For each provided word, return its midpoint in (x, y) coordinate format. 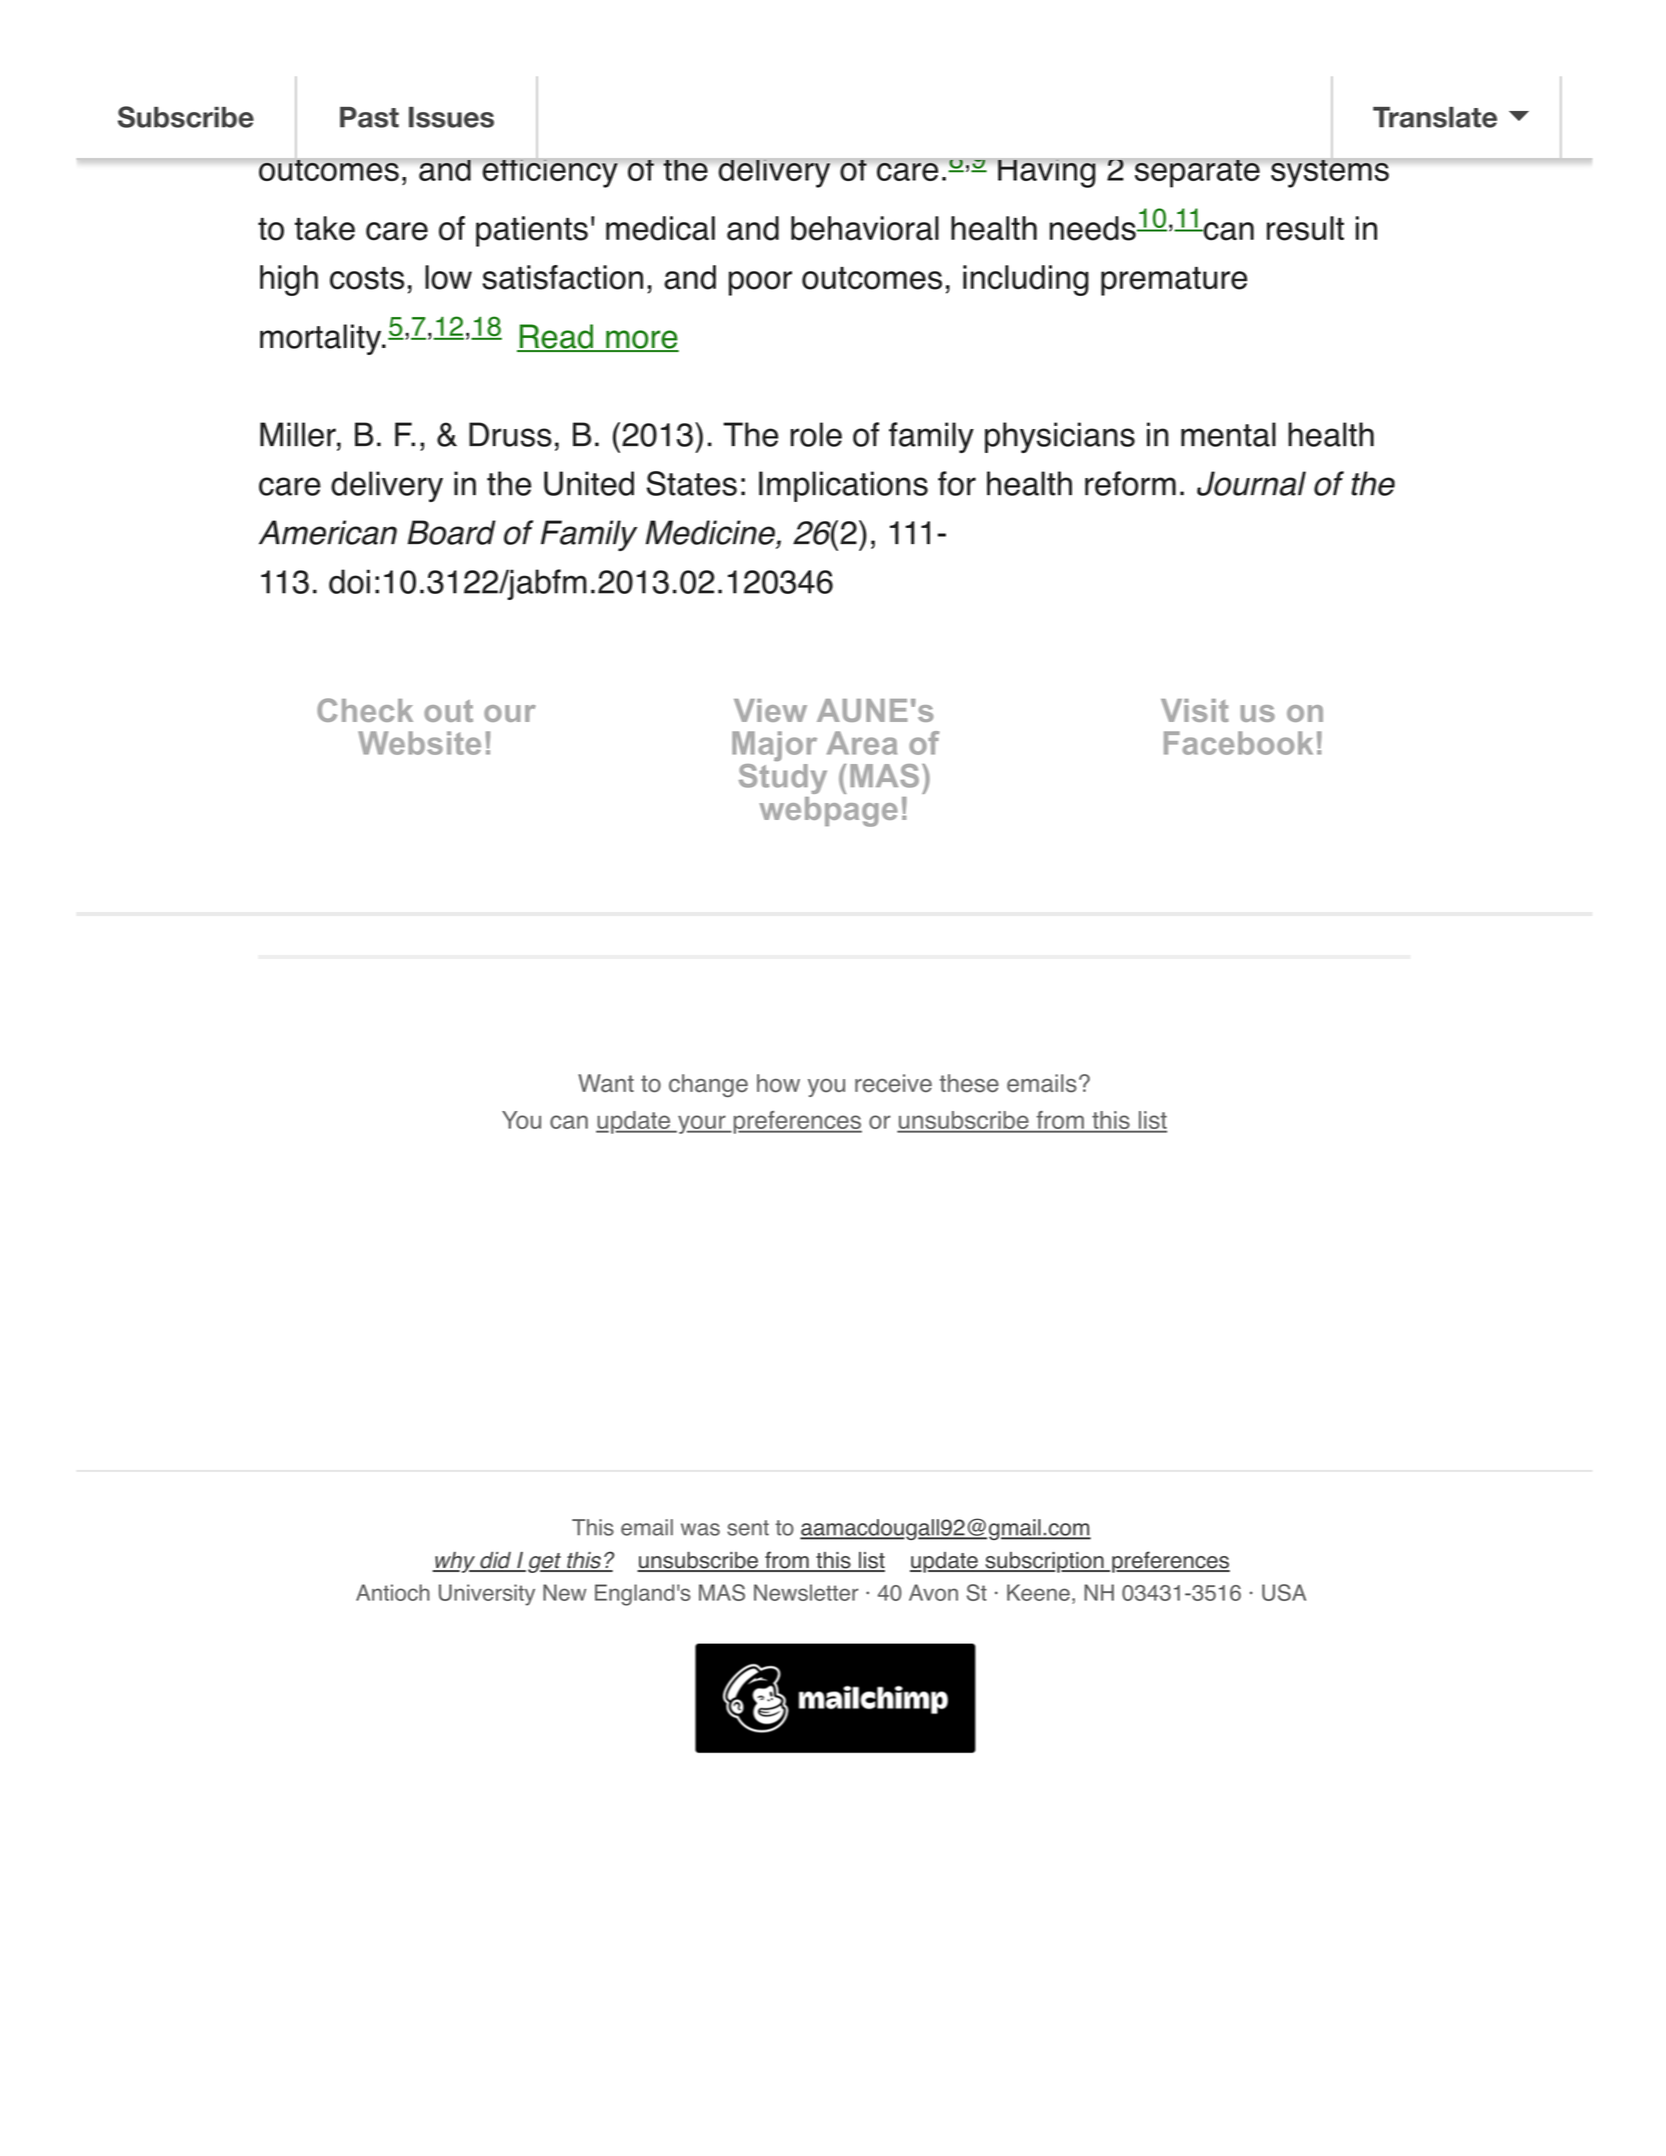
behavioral (865, 228)
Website (419, 743)
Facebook (1238, 743)
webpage (828, 812)
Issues (451, 117)
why (455, 1562)
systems (1329, 172)
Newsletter (806, 1592)
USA (1284, 1592)
